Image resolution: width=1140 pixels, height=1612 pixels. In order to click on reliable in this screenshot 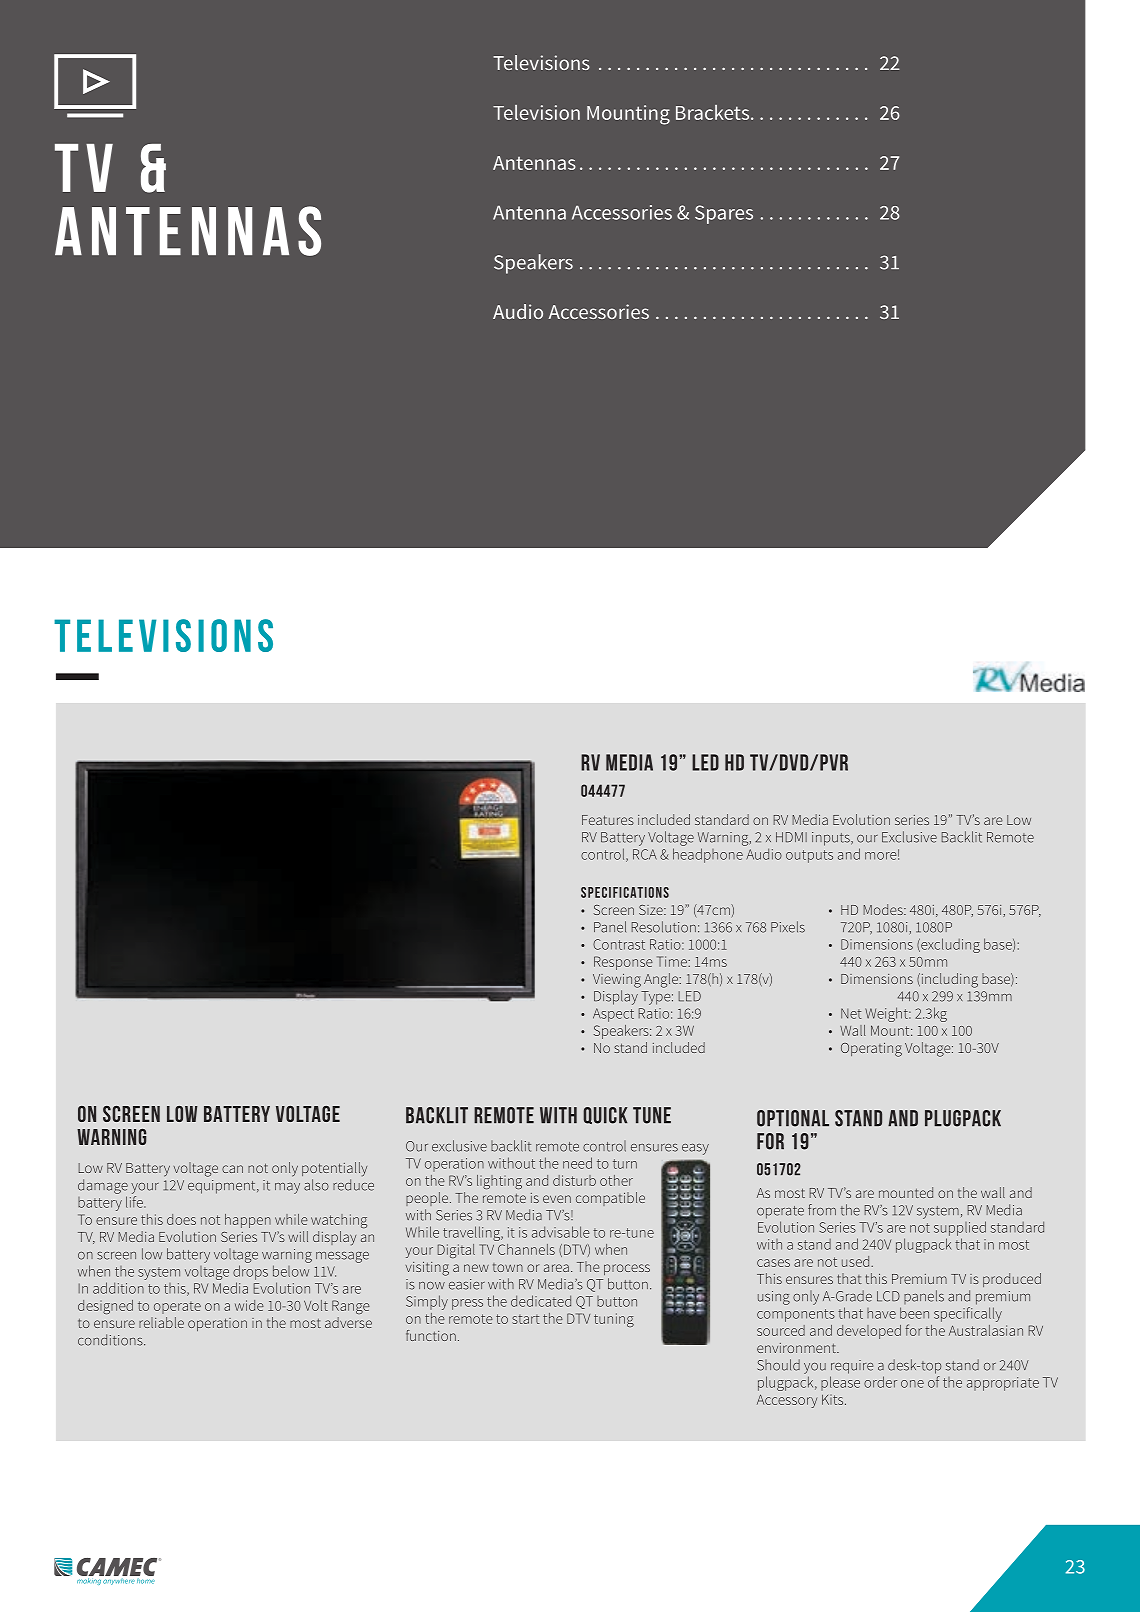, I will do `click(161, 1322)`.
